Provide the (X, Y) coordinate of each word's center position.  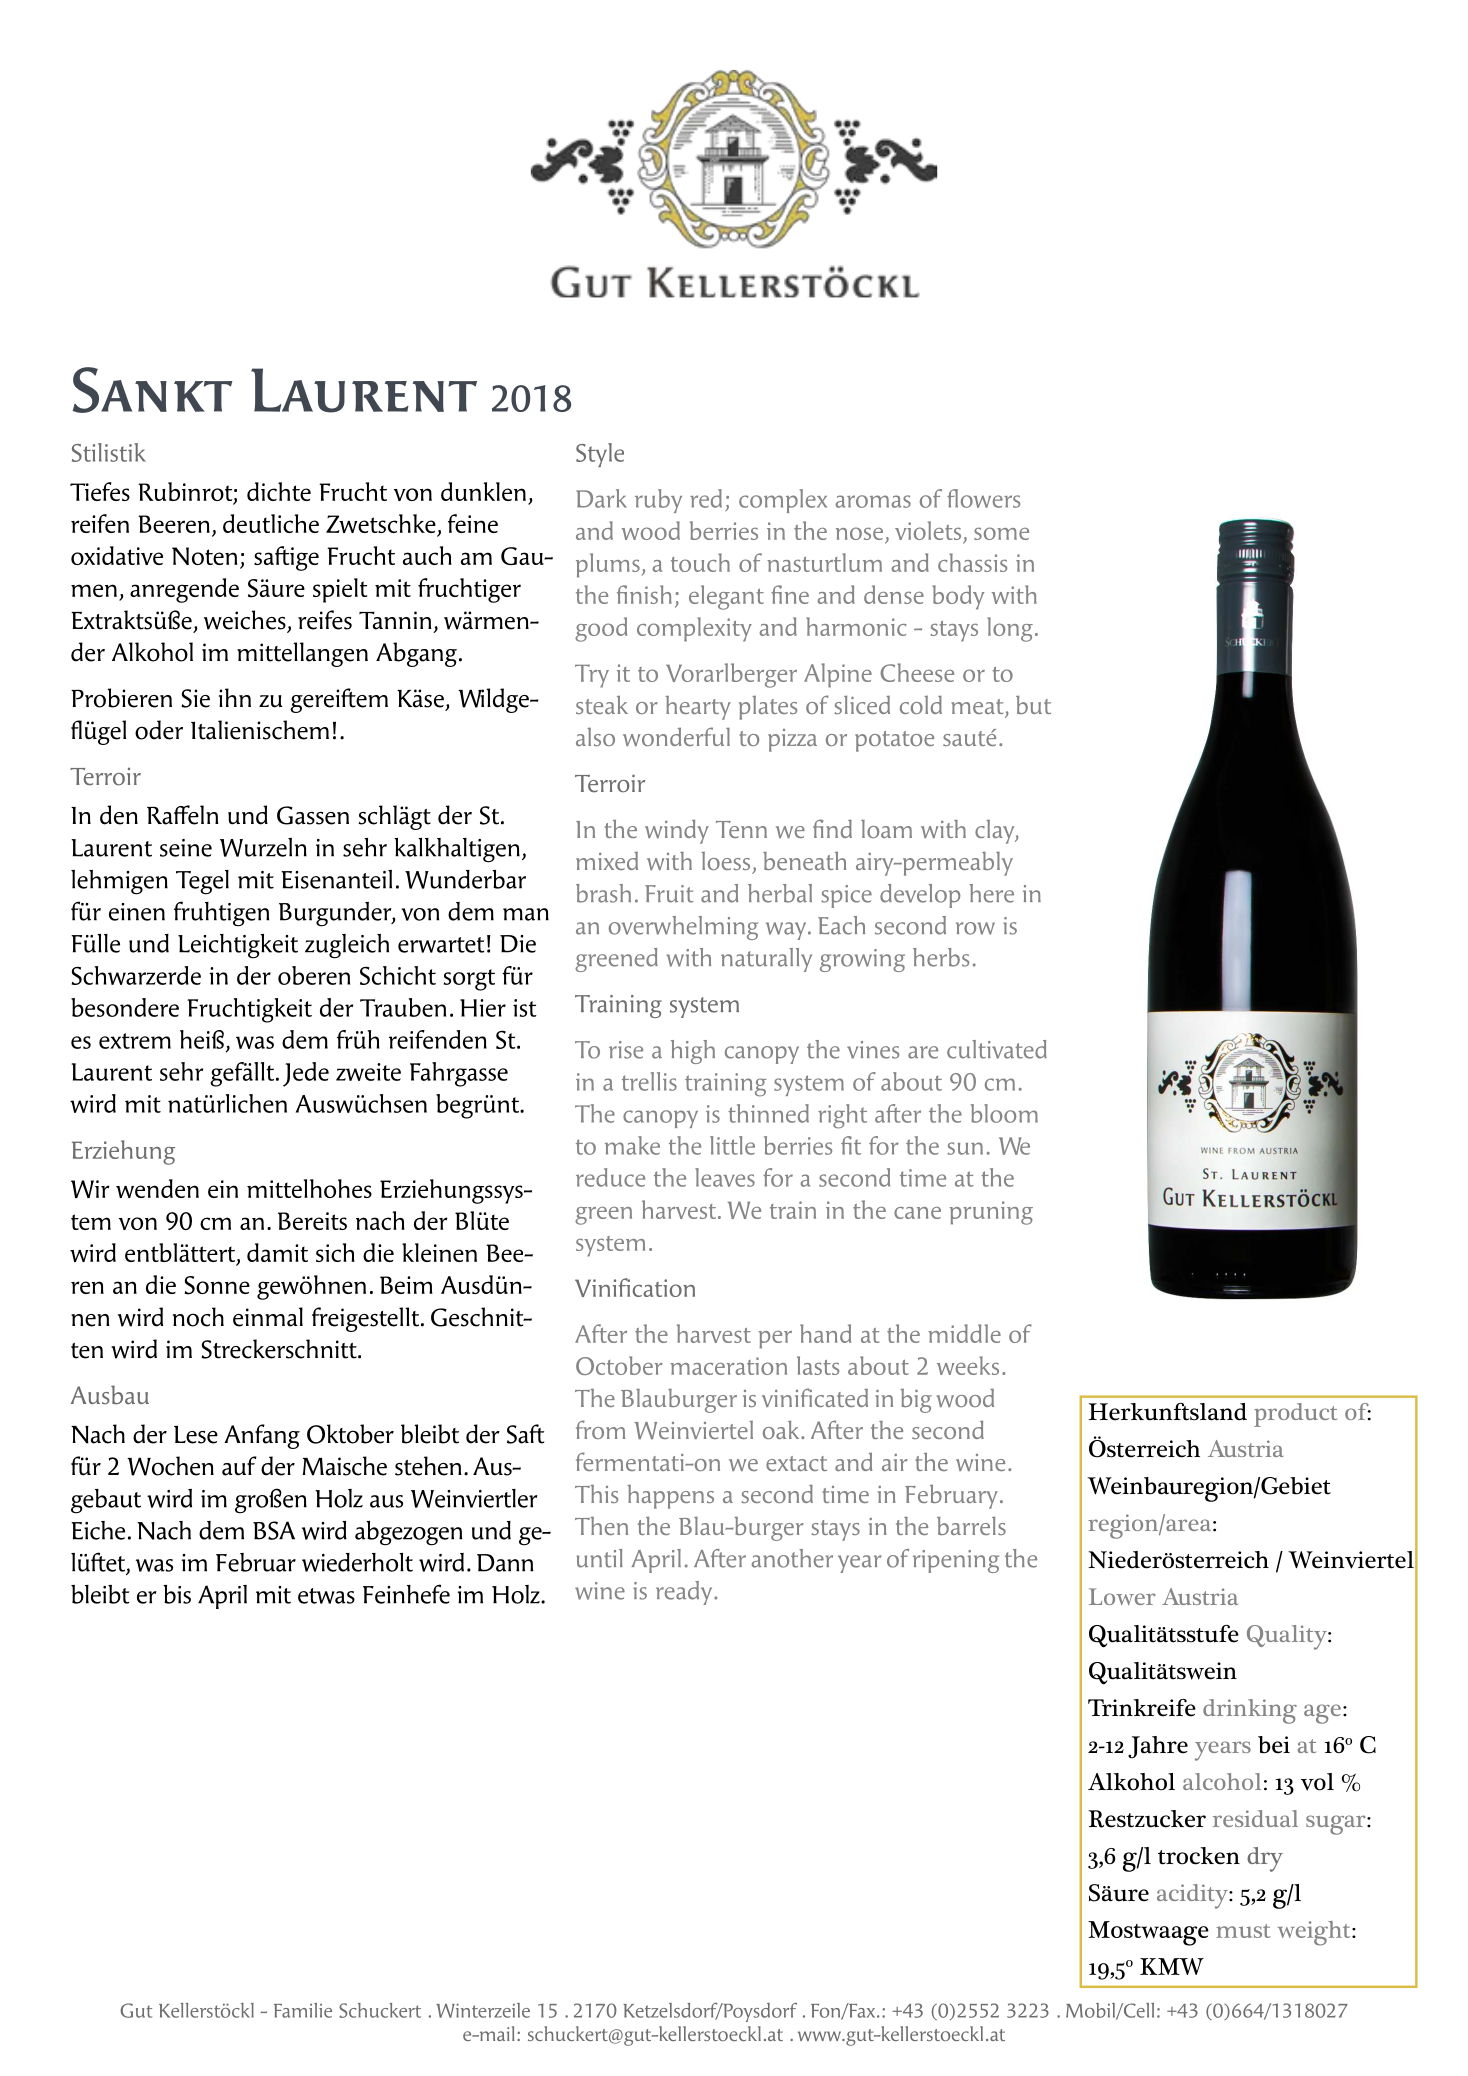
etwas (326, 1596)
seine (186, 848)
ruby (658, 501)
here (991, 893)
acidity (1193, 1896)
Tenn (741, 829)
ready (685, 1593)
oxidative (117, 555)
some (1001, 533)
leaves (725, 1177)
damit (277, 1252)
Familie (303, 2010)
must (1243, 1931)
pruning (991, 1213)
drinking (1250, 1711)
